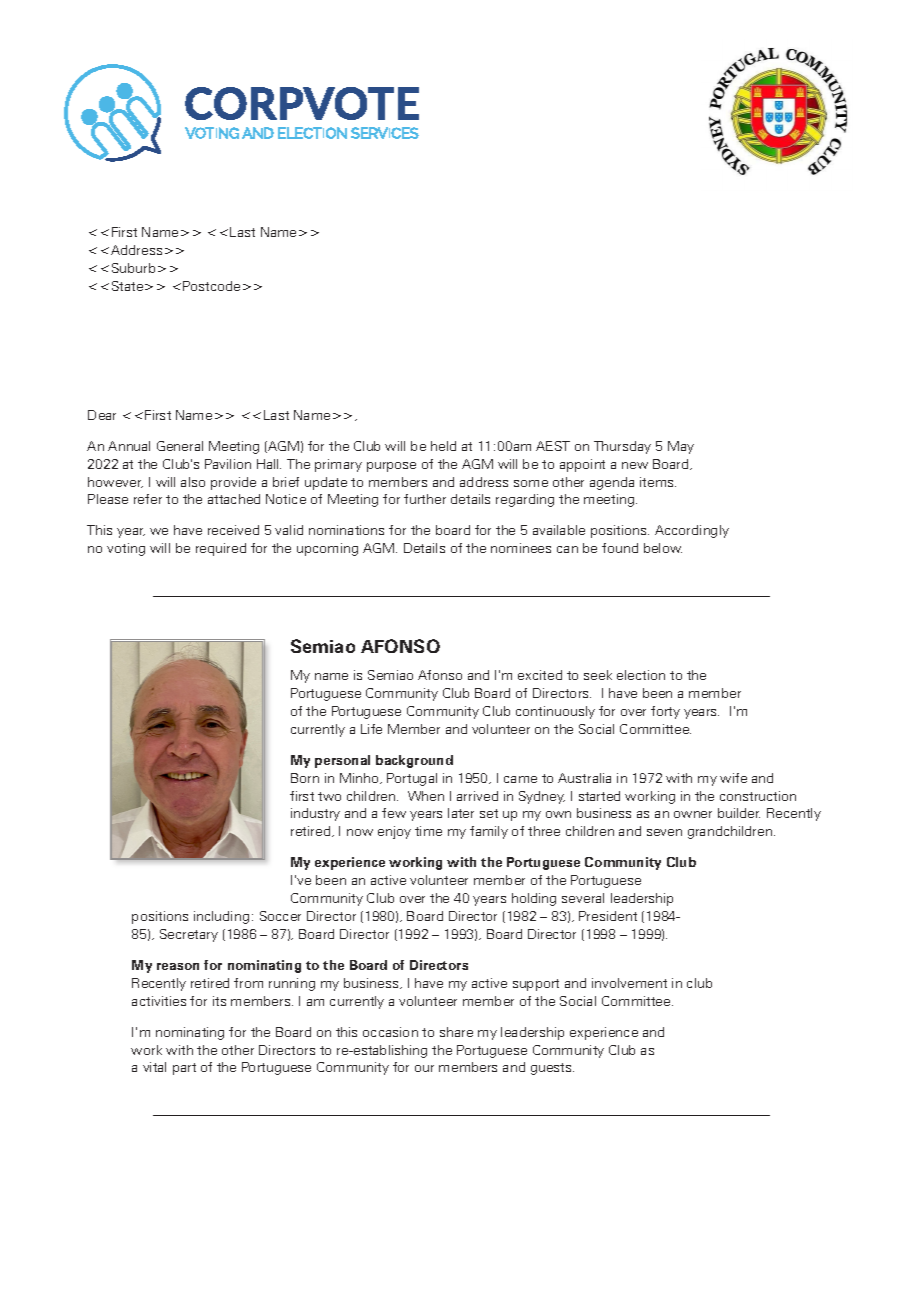 This screenshot has height=1308, width=924. Describe the element at coordinates (663, 548) in the screenshot. I see `below` at that location.
